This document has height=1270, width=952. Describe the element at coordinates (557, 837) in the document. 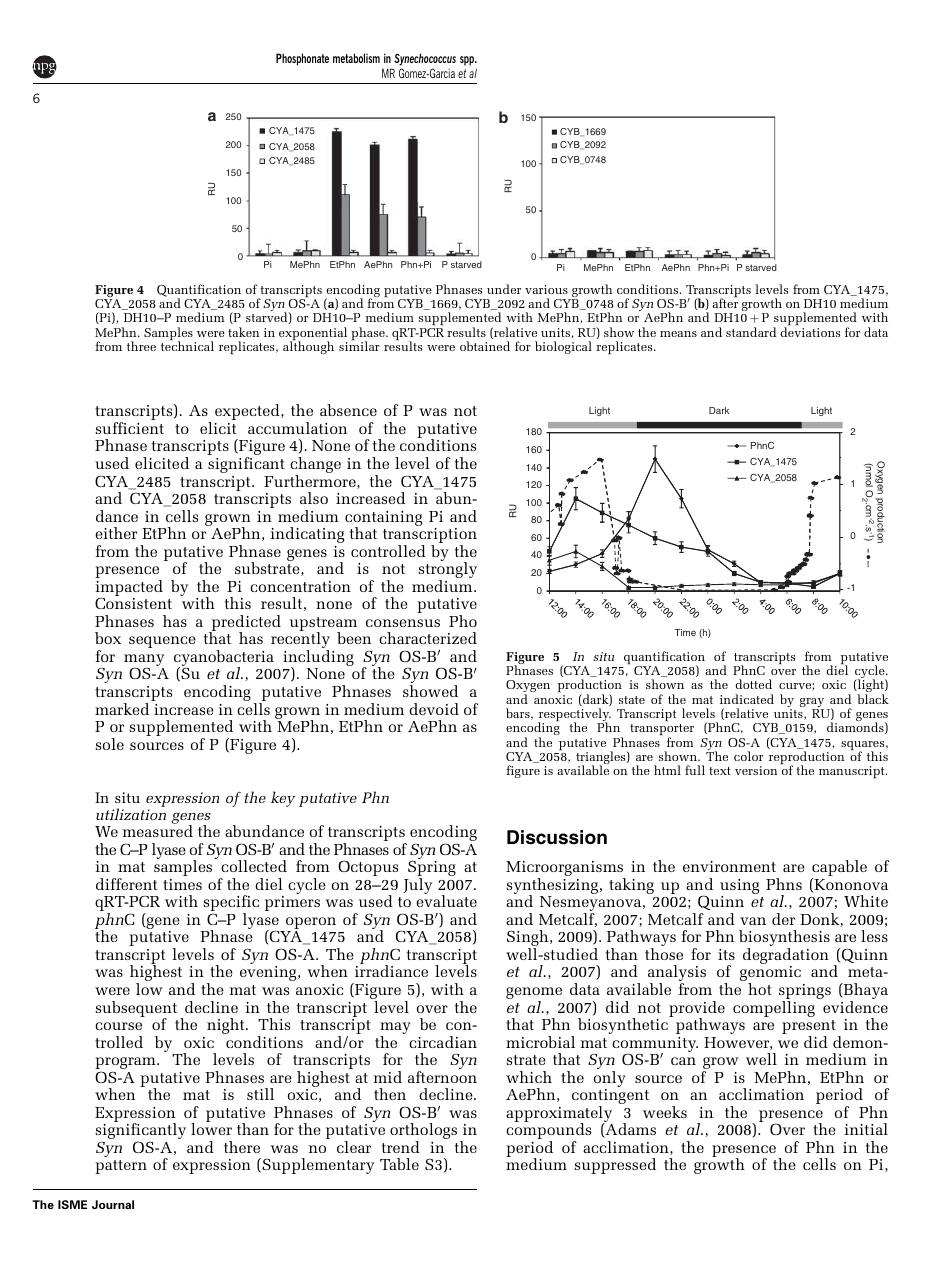

I see `Discussion` at that location.
